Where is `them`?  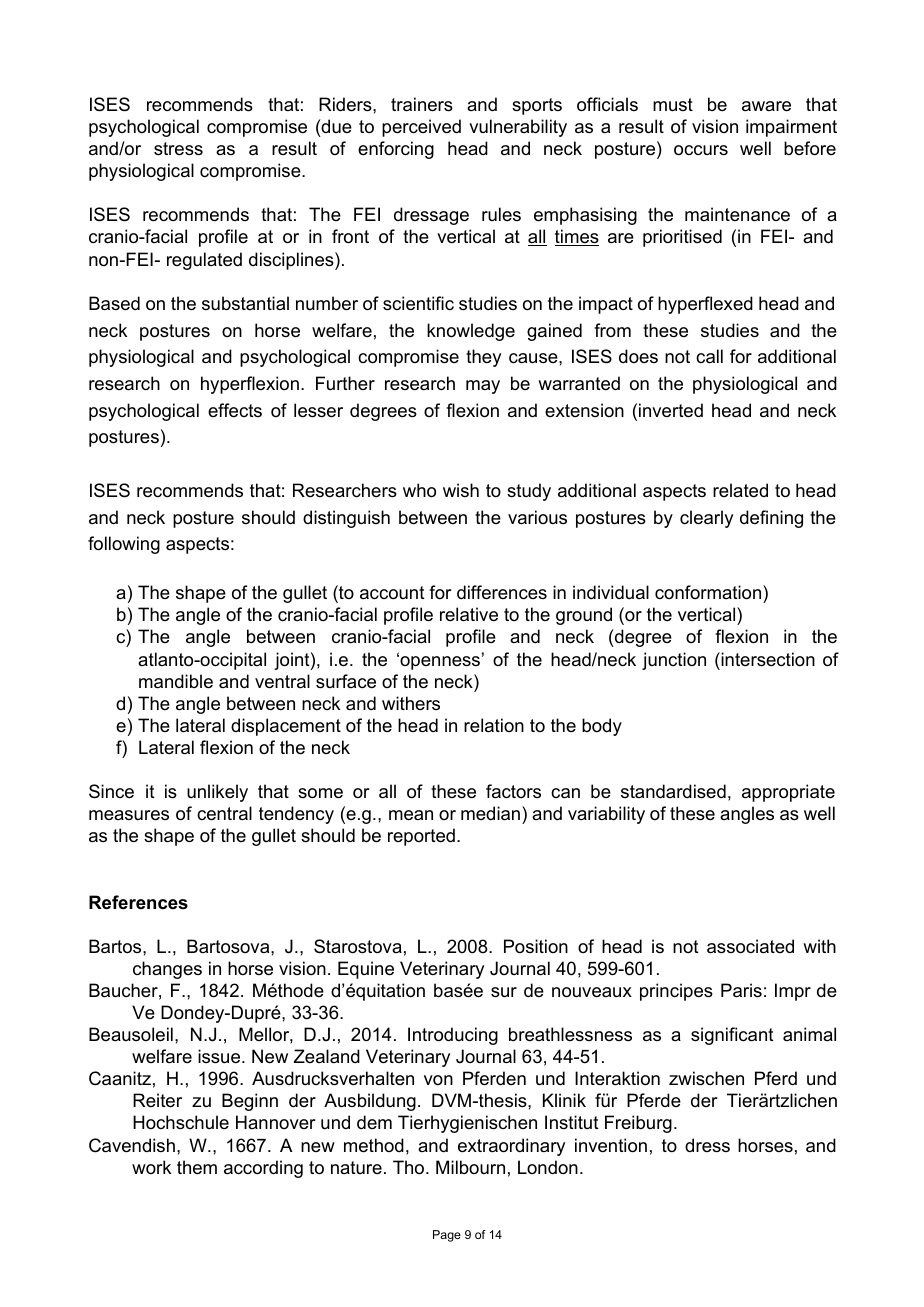
them is located at coordinates (197, 1167).
